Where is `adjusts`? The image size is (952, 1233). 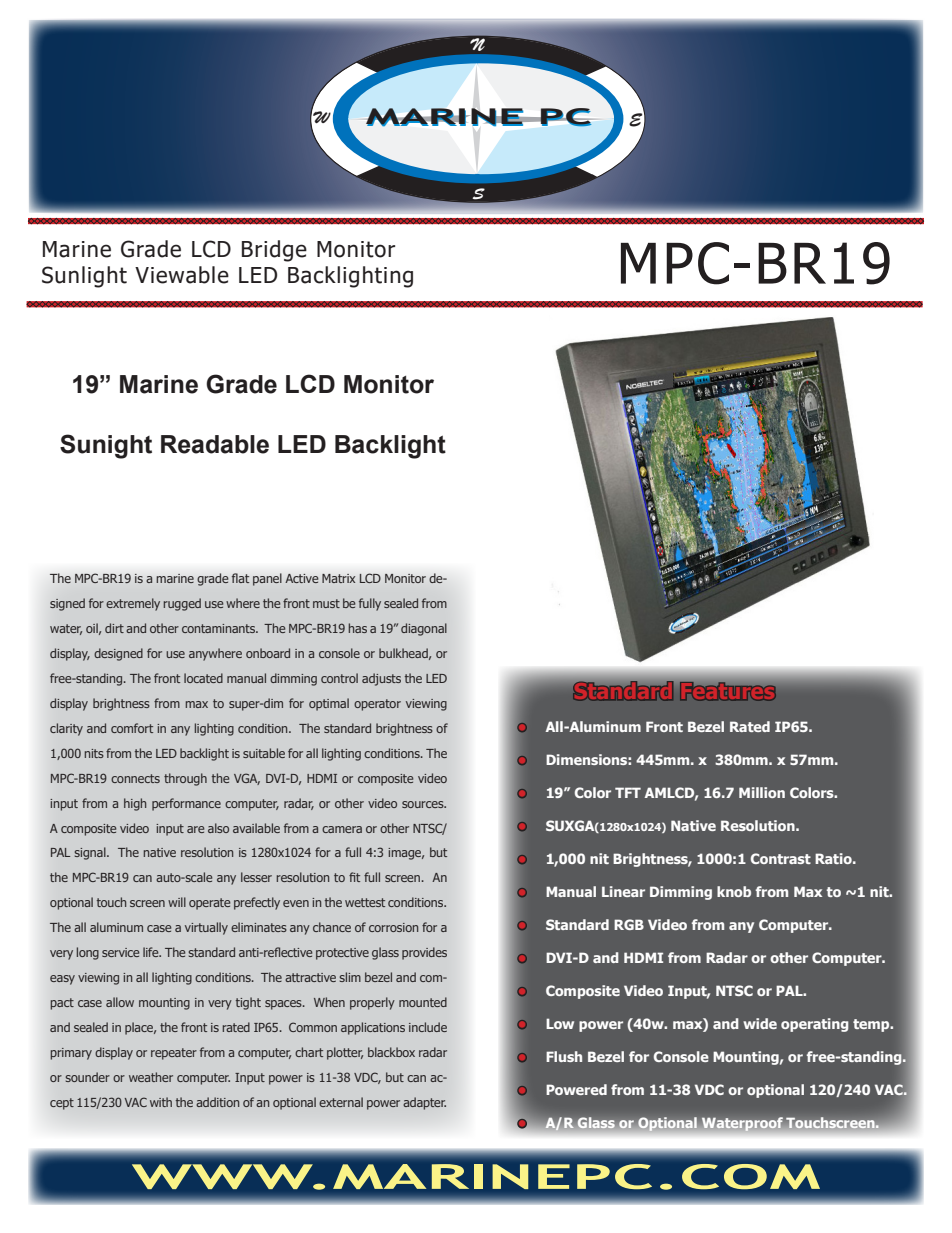
adjusts is located at coordinates (381, 679).
